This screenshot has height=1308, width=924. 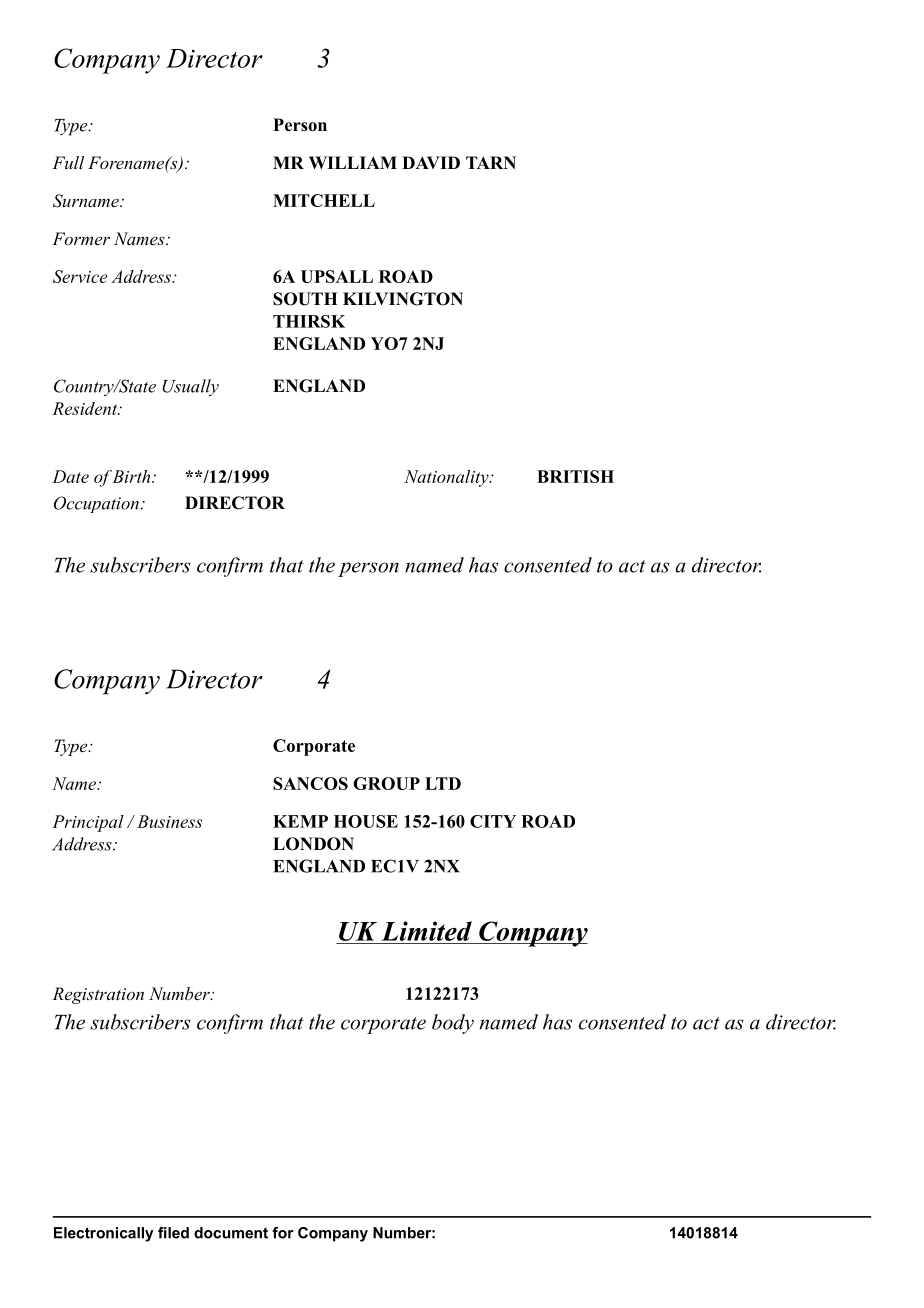 I want to click on body, so click(x=453, y=1024).
